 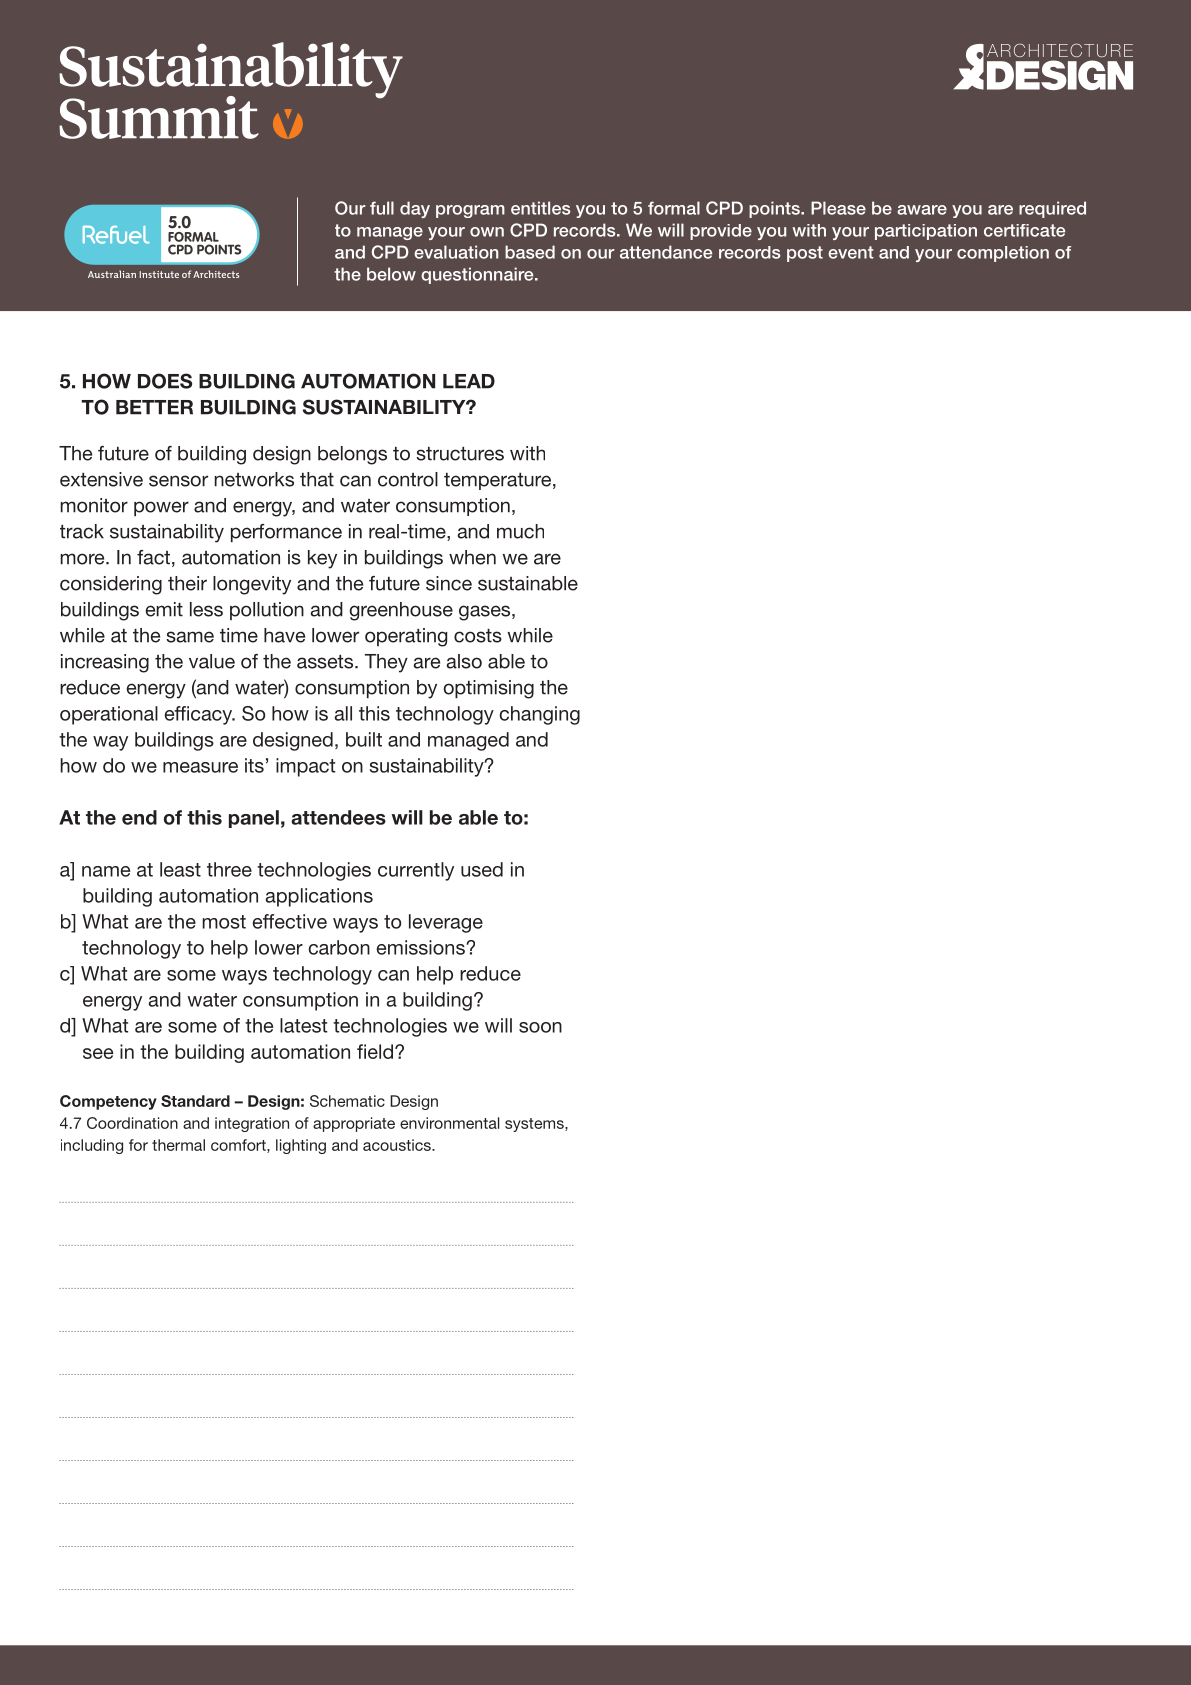 What do you see at coordinates (926, 232) in the screenshot?
I see `participation` at bounding box center [926, 232].
